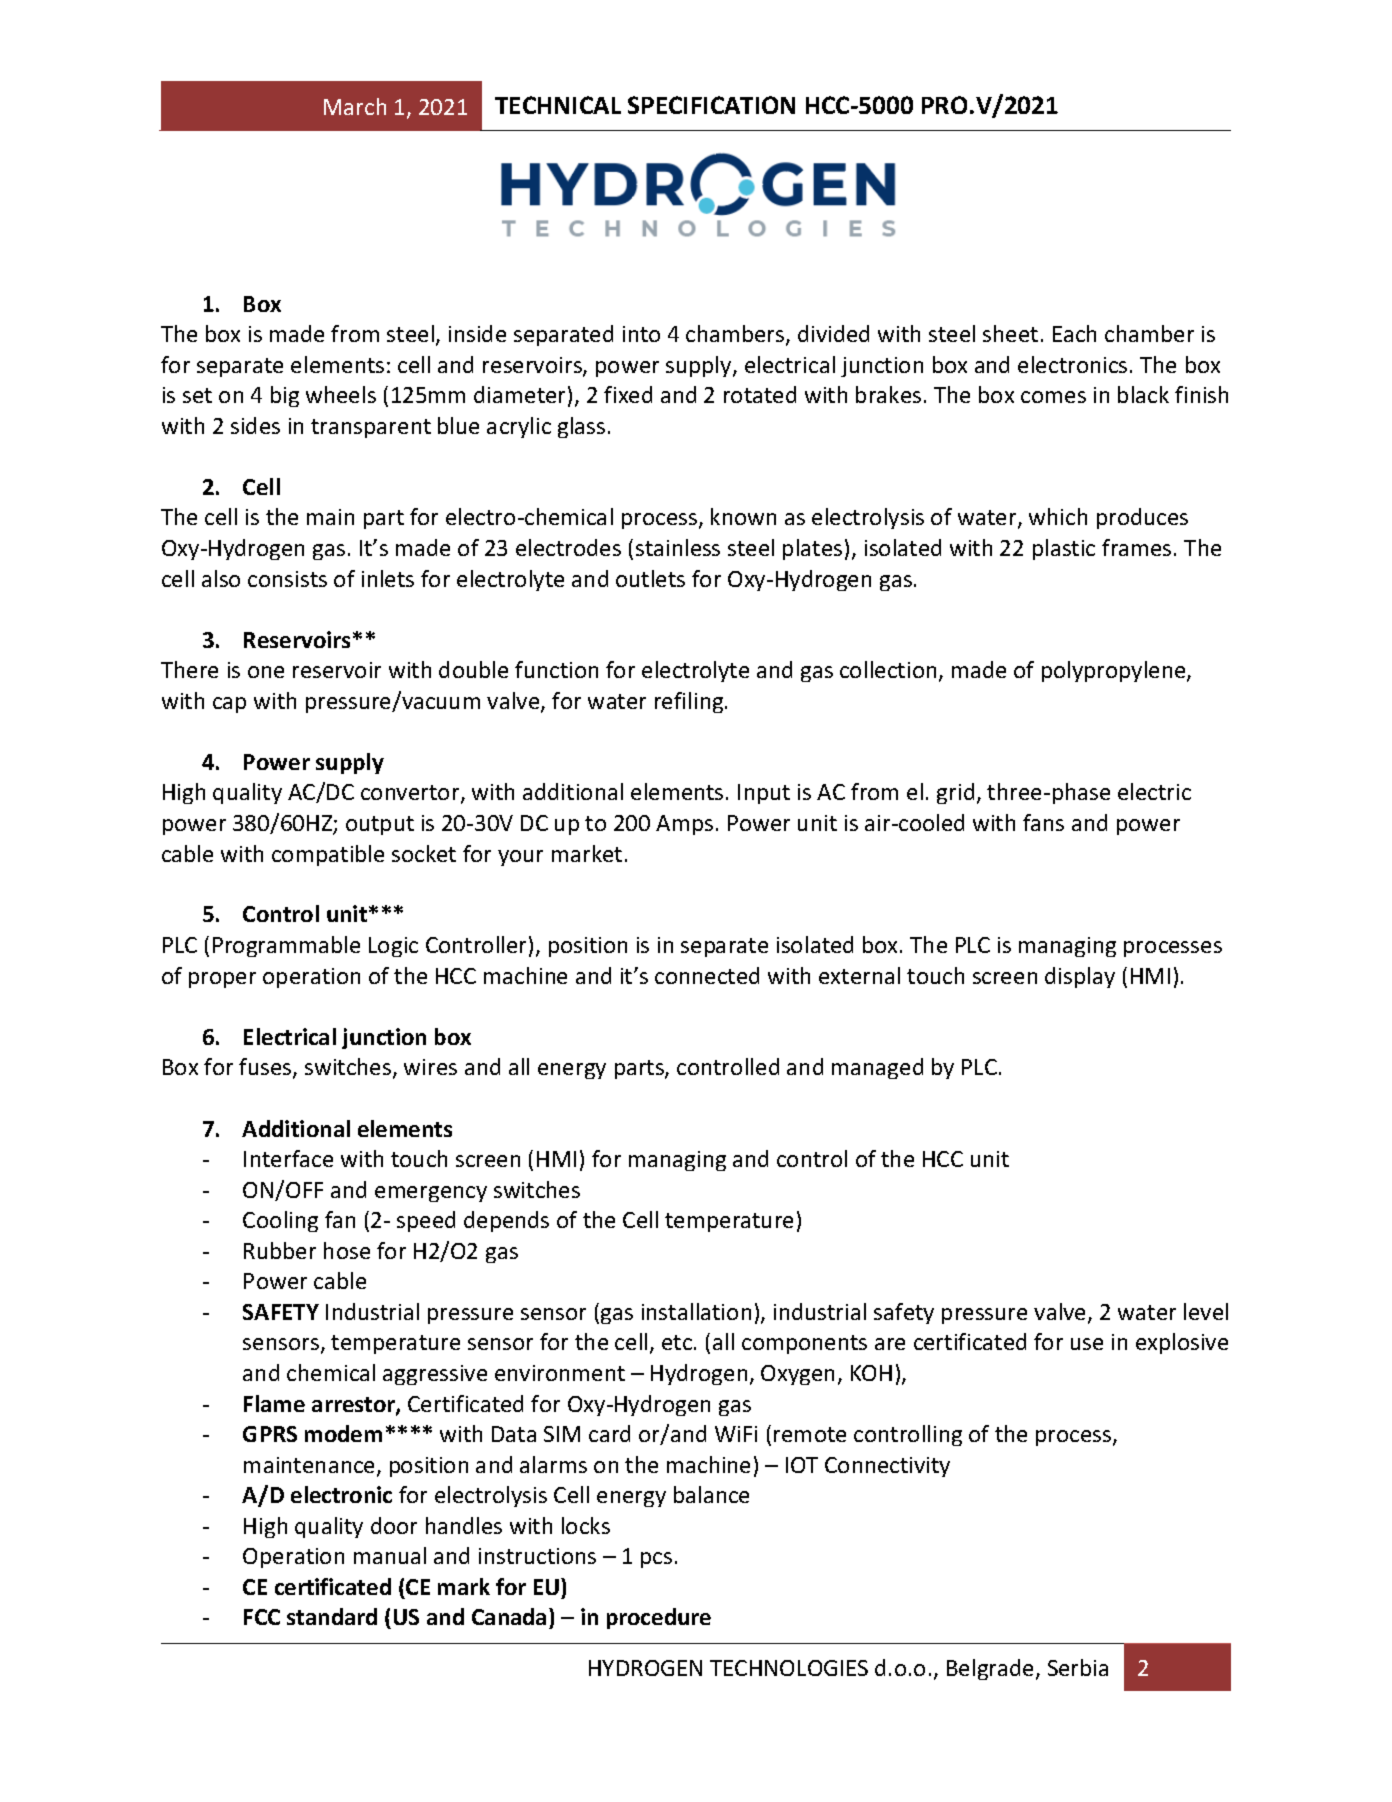 This document has height=1802, width=1392. What do you see at coordinates (332, 1616) in the document?
I see `standard` at bounding box center [332, 1616].
